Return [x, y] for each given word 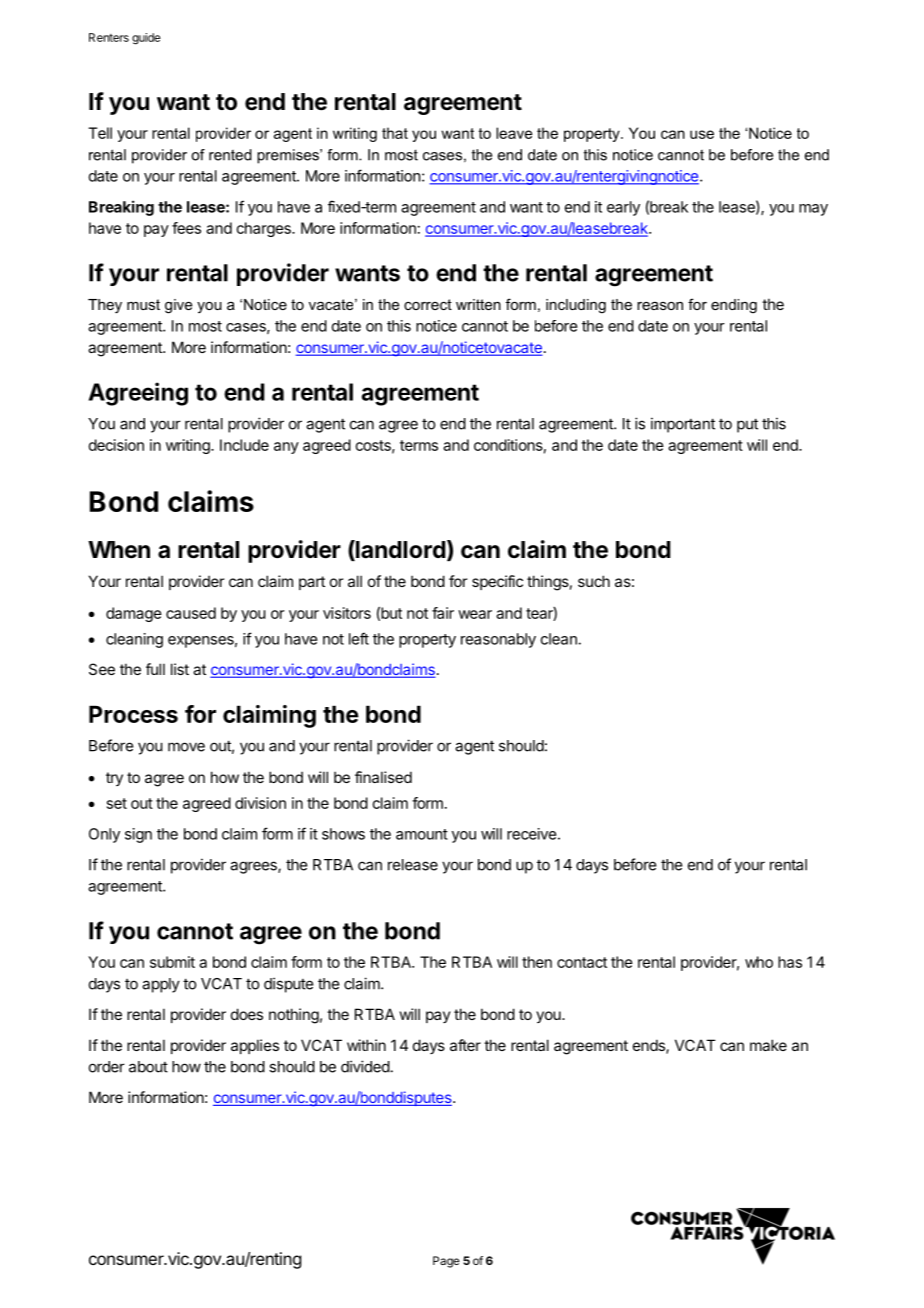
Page [446, 1262]
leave [514, 133]
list [180, 669]
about [148, 1067]
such [594, 581]
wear [475, 614]
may [813, 210]
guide [146, 39]
